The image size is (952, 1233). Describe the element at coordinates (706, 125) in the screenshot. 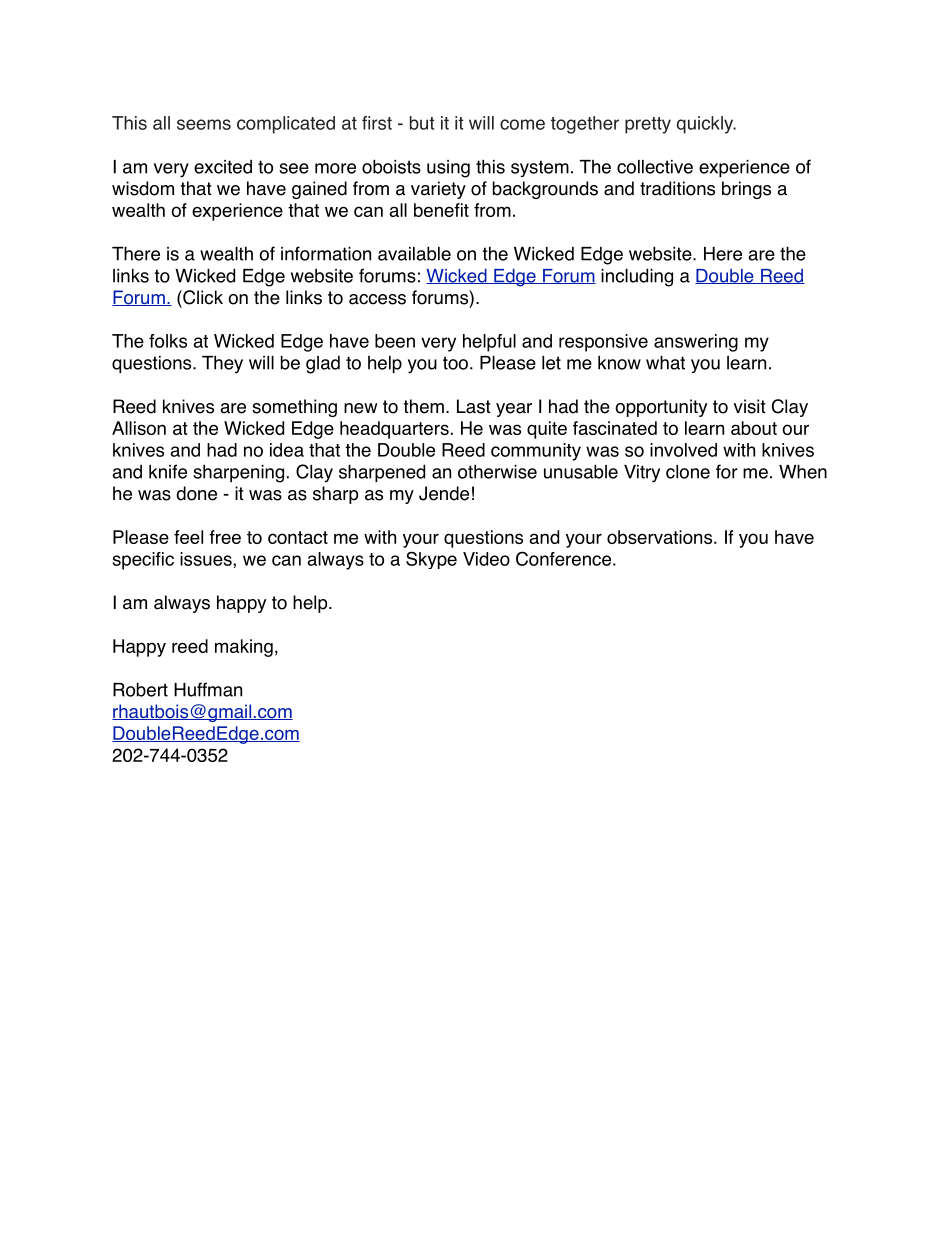

I see `quickly` at that location.
